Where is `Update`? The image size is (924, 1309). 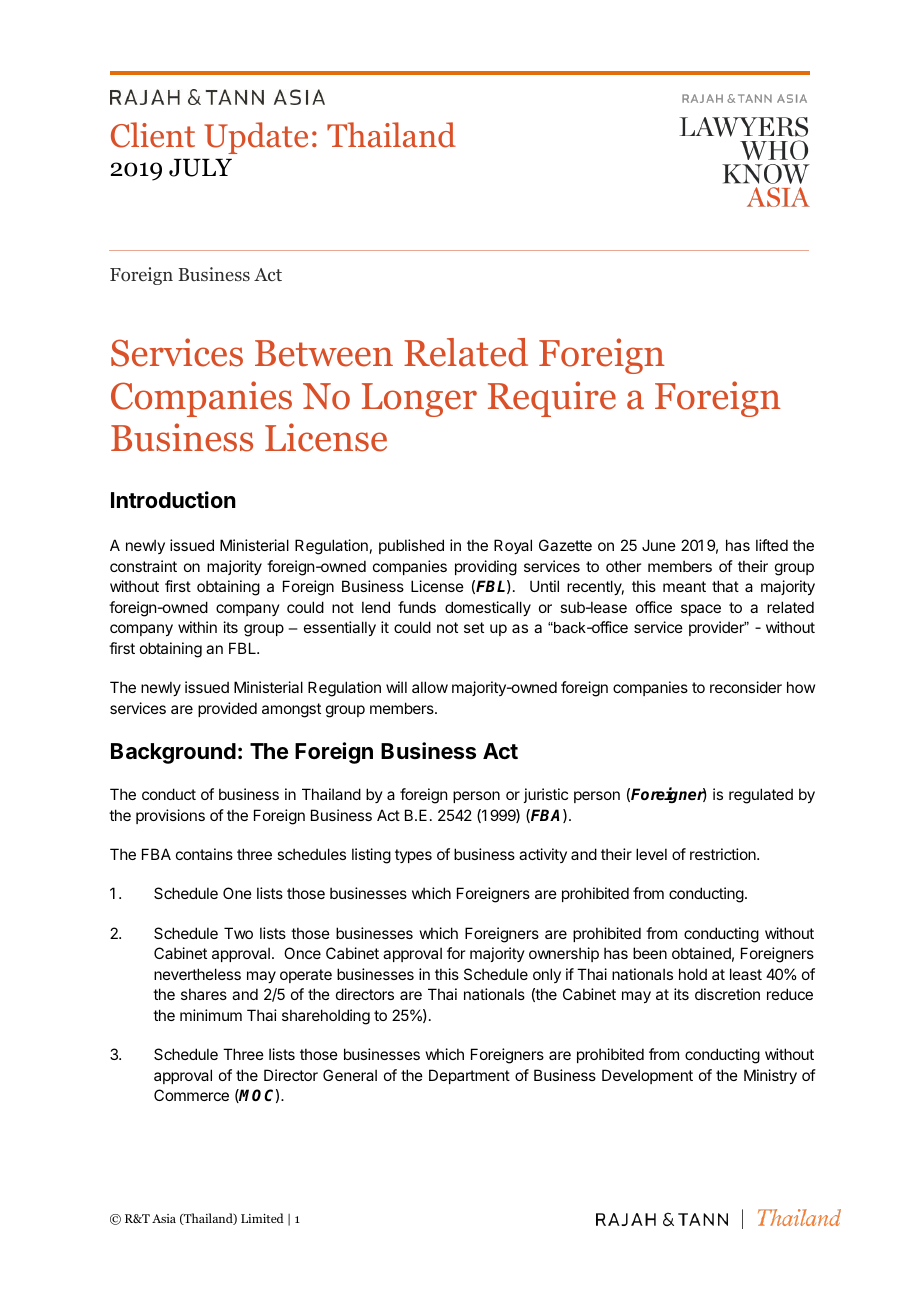
Update is located at coordinates (256, 138).
